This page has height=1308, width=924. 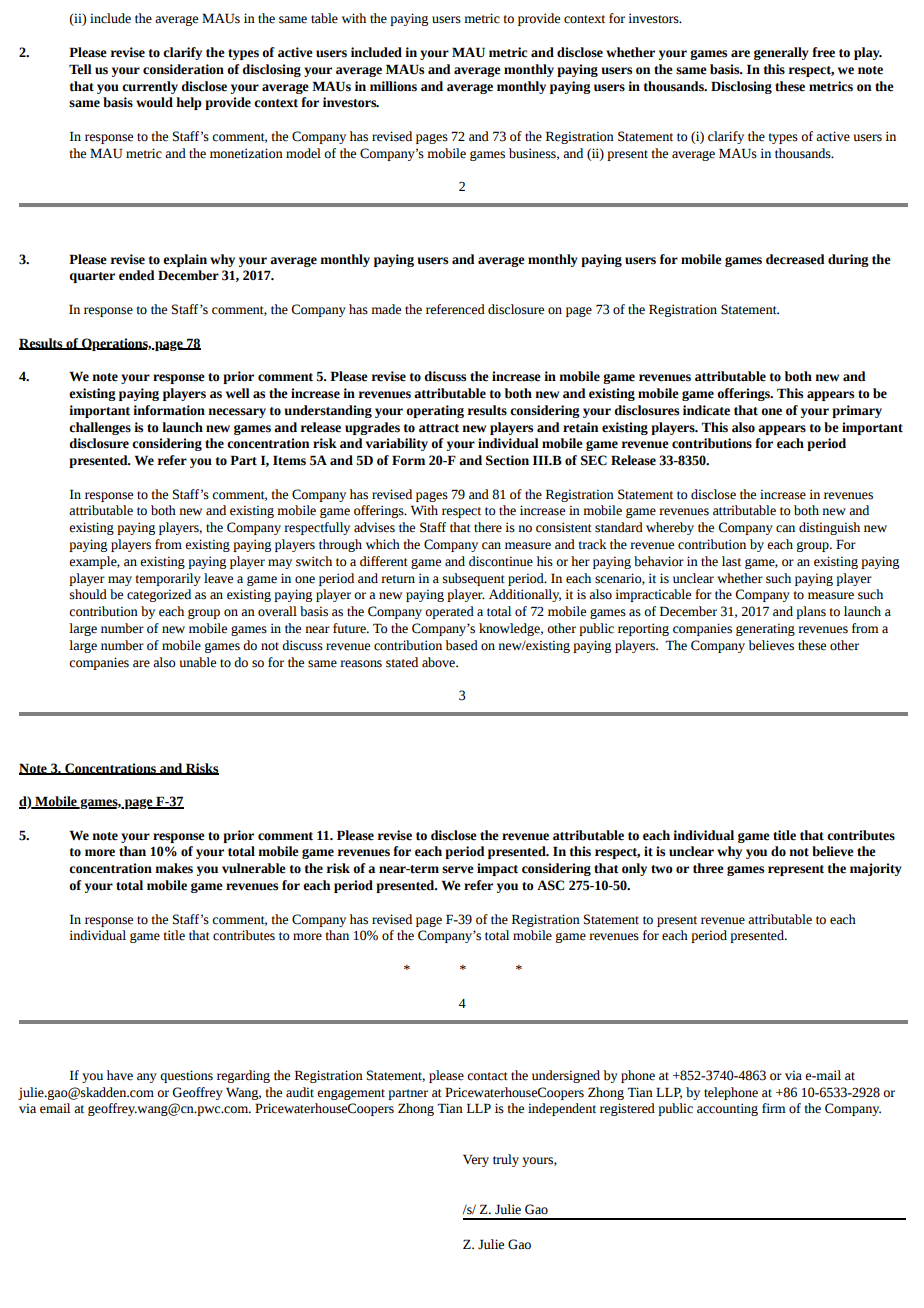 What do you see at coordinates (497, 869) in the page?
I see `impact` at bounding box center [497, 869].
